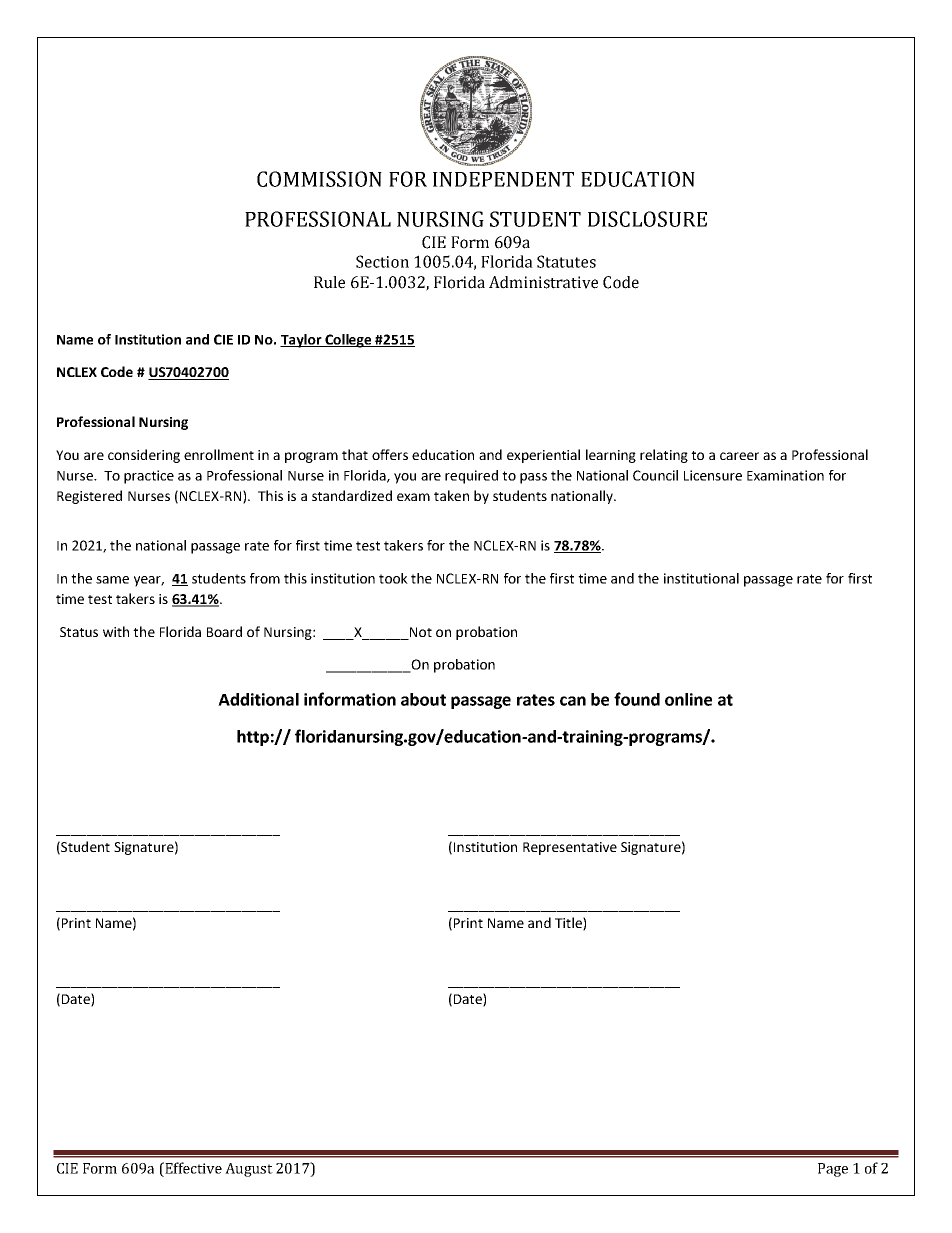  Describe the element at coordinates (192, 1168) in the screenshot. I see `Effective` at that location.
